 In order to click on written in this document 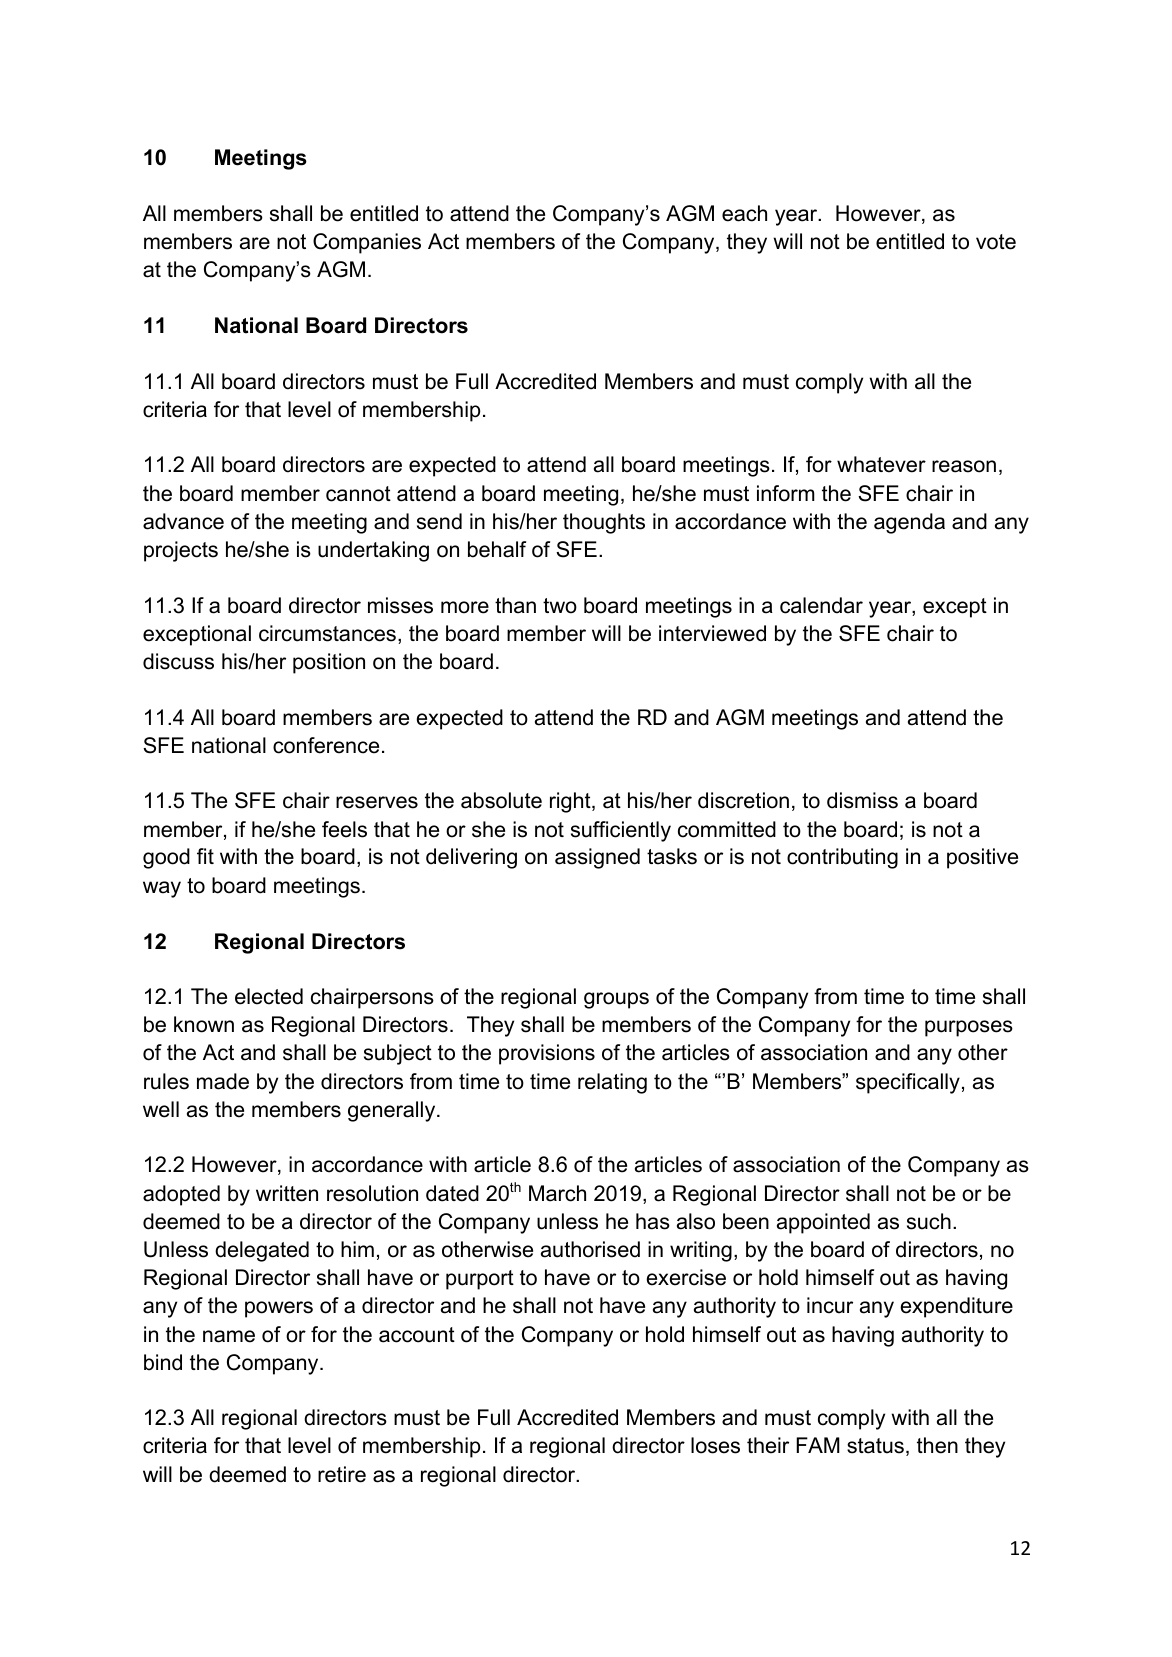, I will do `click(287, 1193)`.
